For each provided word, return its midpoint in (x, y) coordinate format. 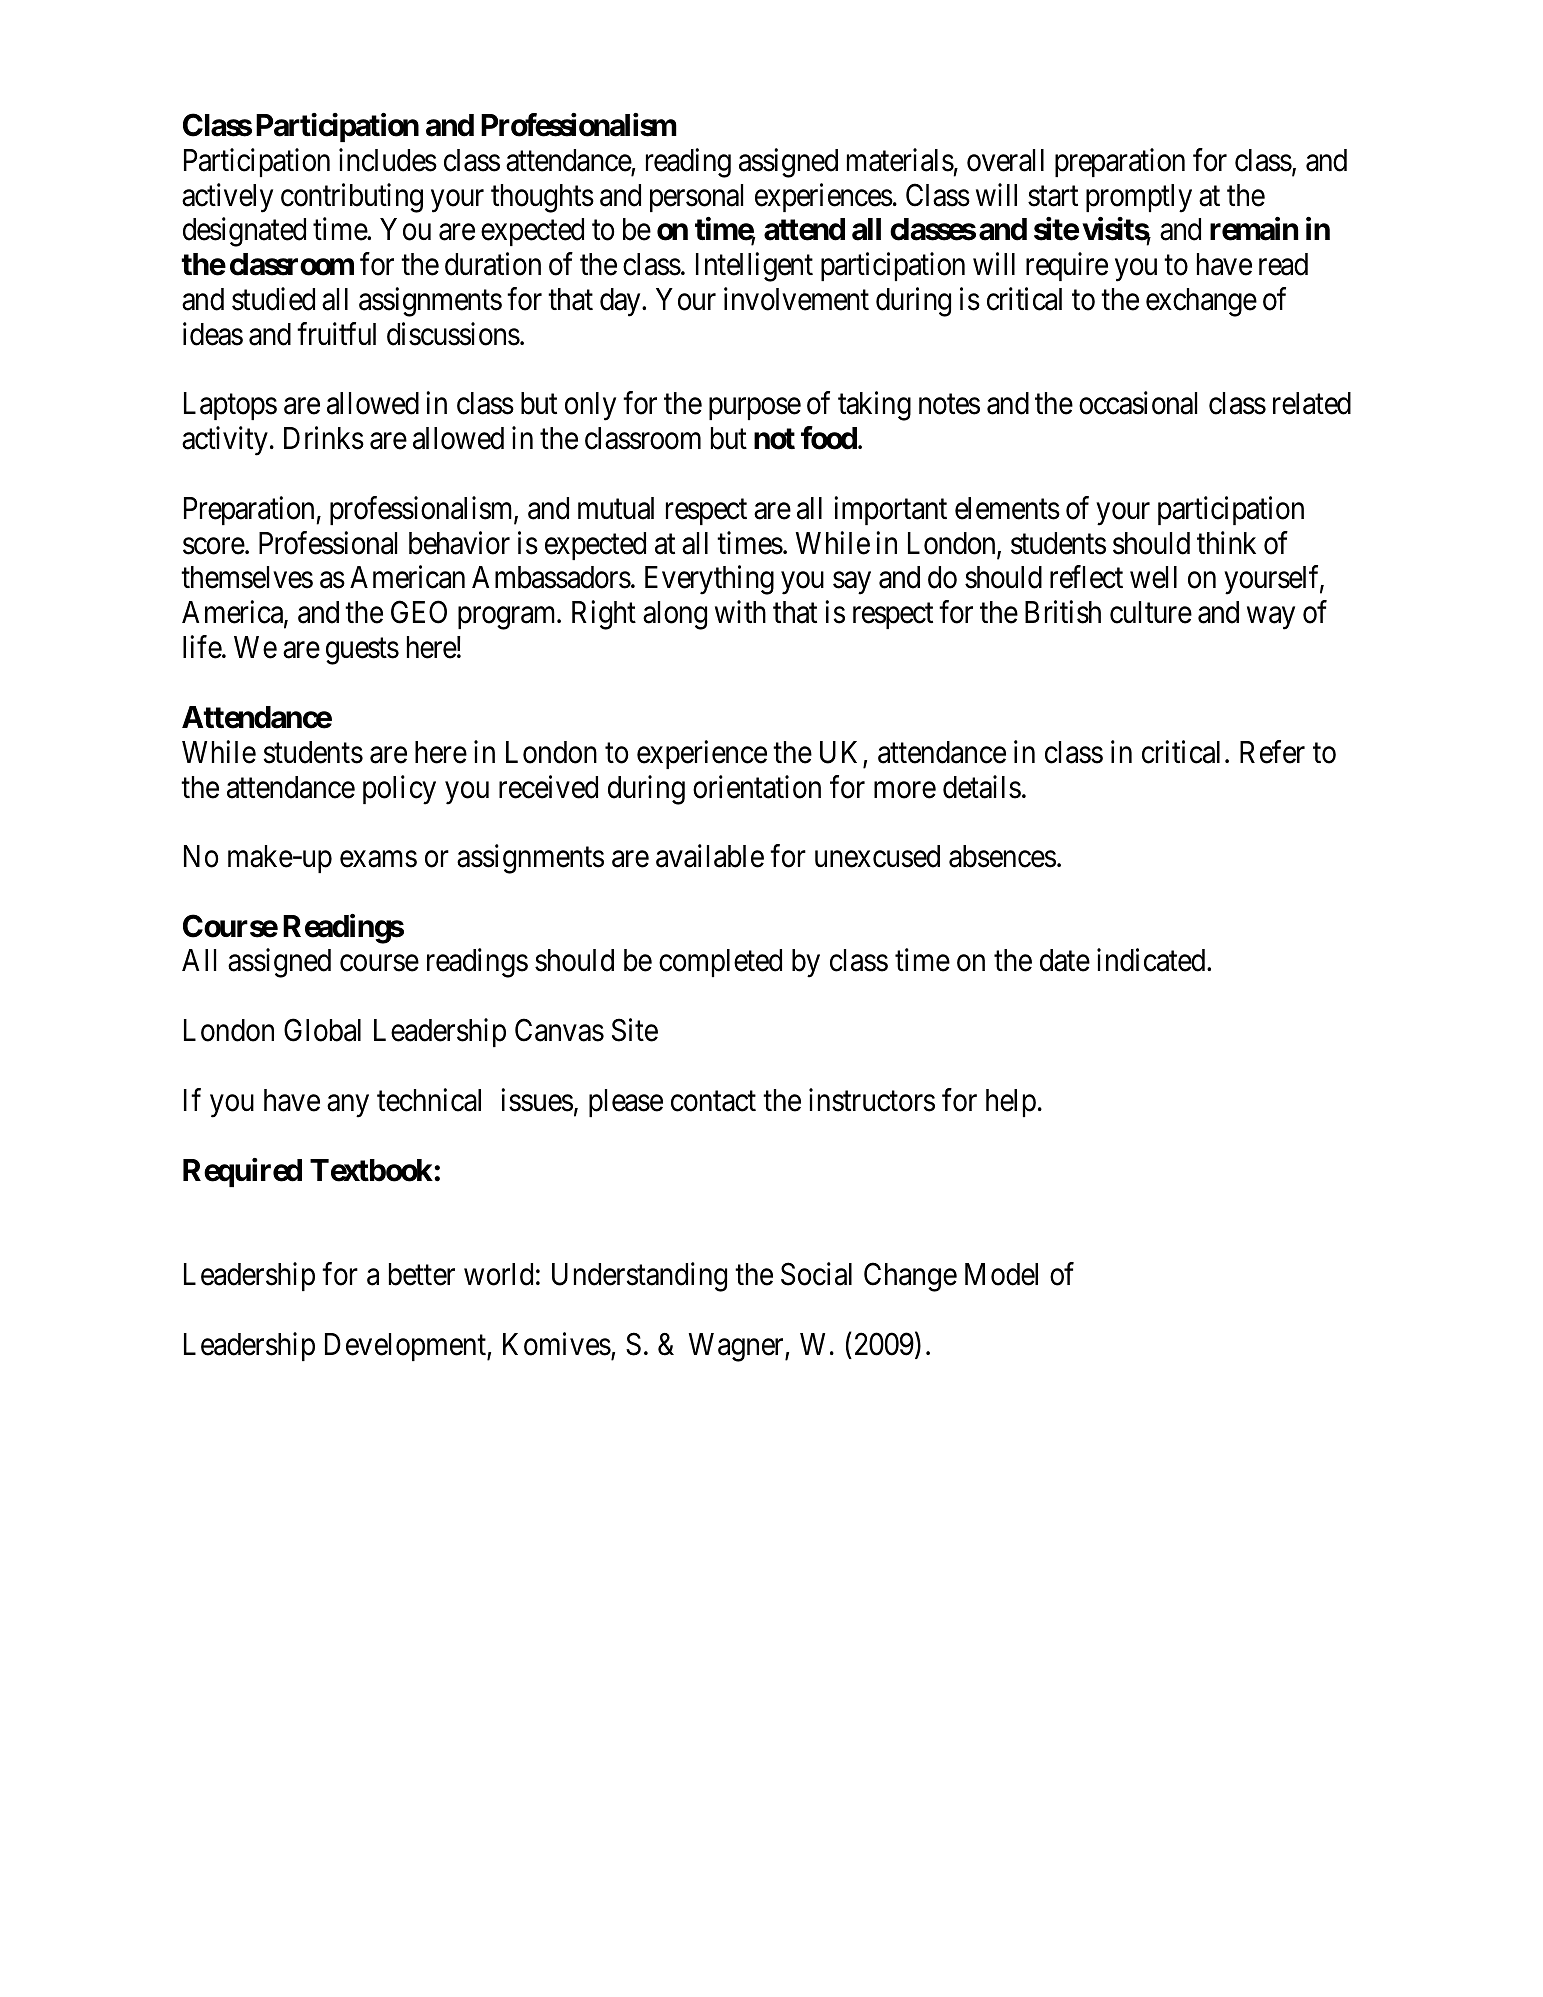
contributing (352, 198)
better (422, 1274)
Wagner (737, 1347)
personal (696, 198)
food (830, 438)
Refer (1272, 752)
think (1226, 542)
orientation (757, 787)
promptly (1139, 198)
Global (322, 1030)
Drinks (324, 438)
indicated (1152, 960)
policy (399, 790)
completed (720, 963)
